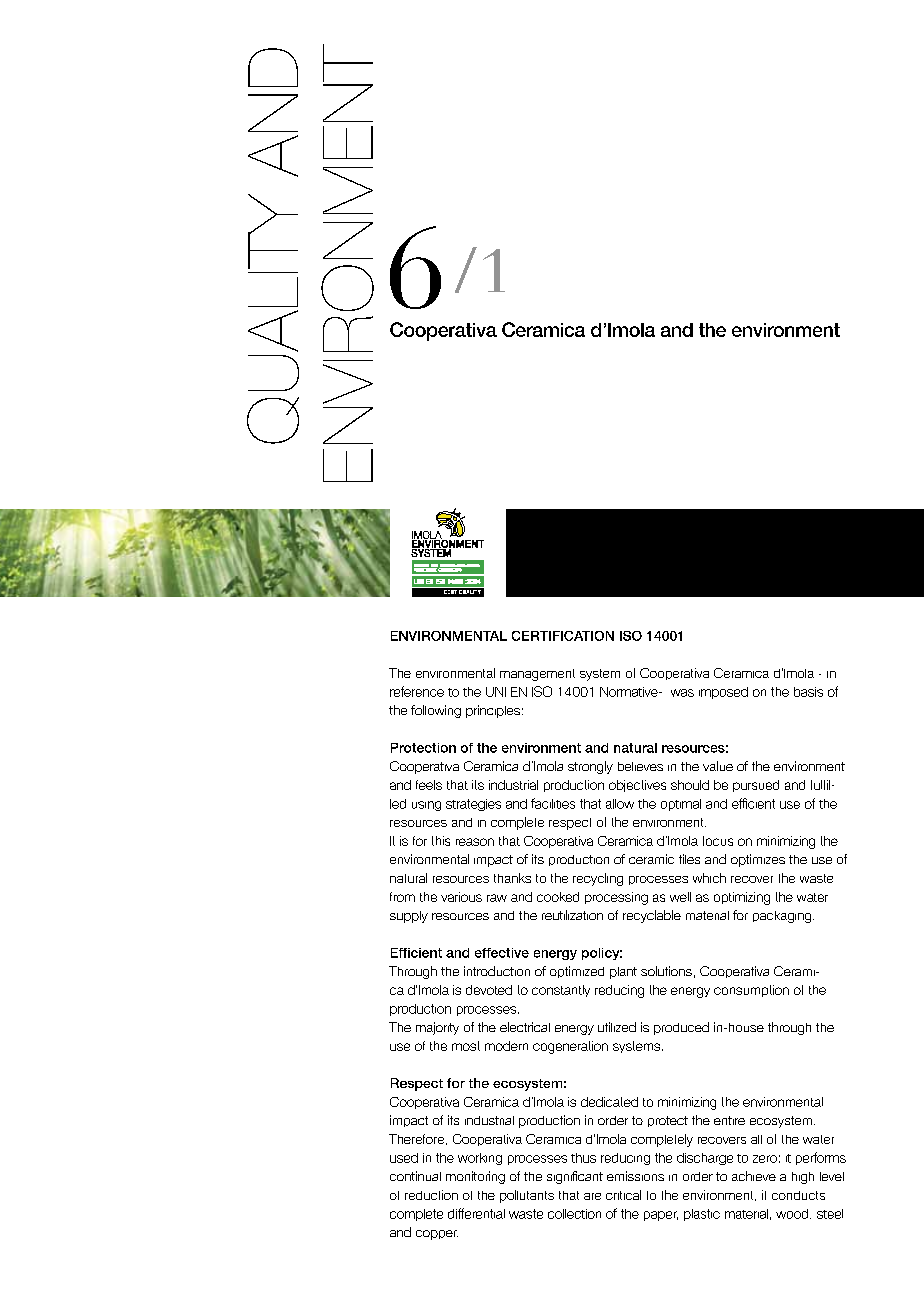 The width and height of the image is (924, 1308). I want to click on optimizes, so click(758, 860).
